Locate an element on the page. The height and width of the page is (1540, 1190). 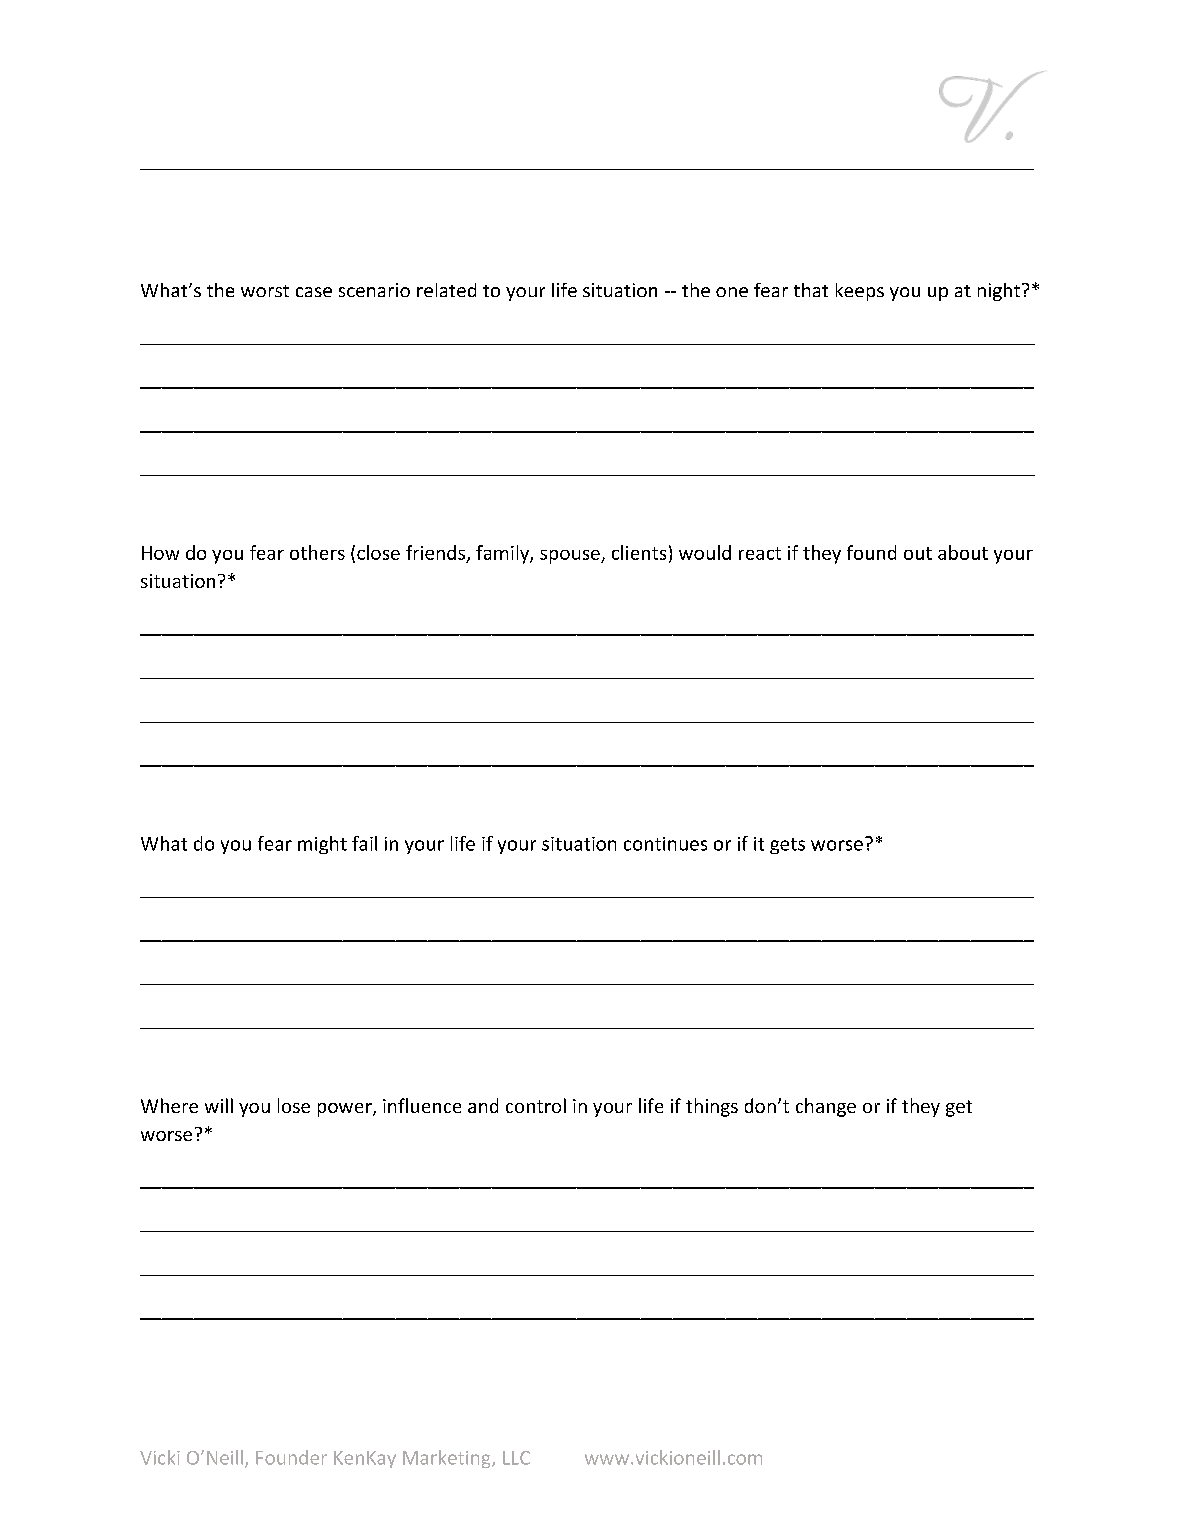
change is located at coordinates (826, 1107).
